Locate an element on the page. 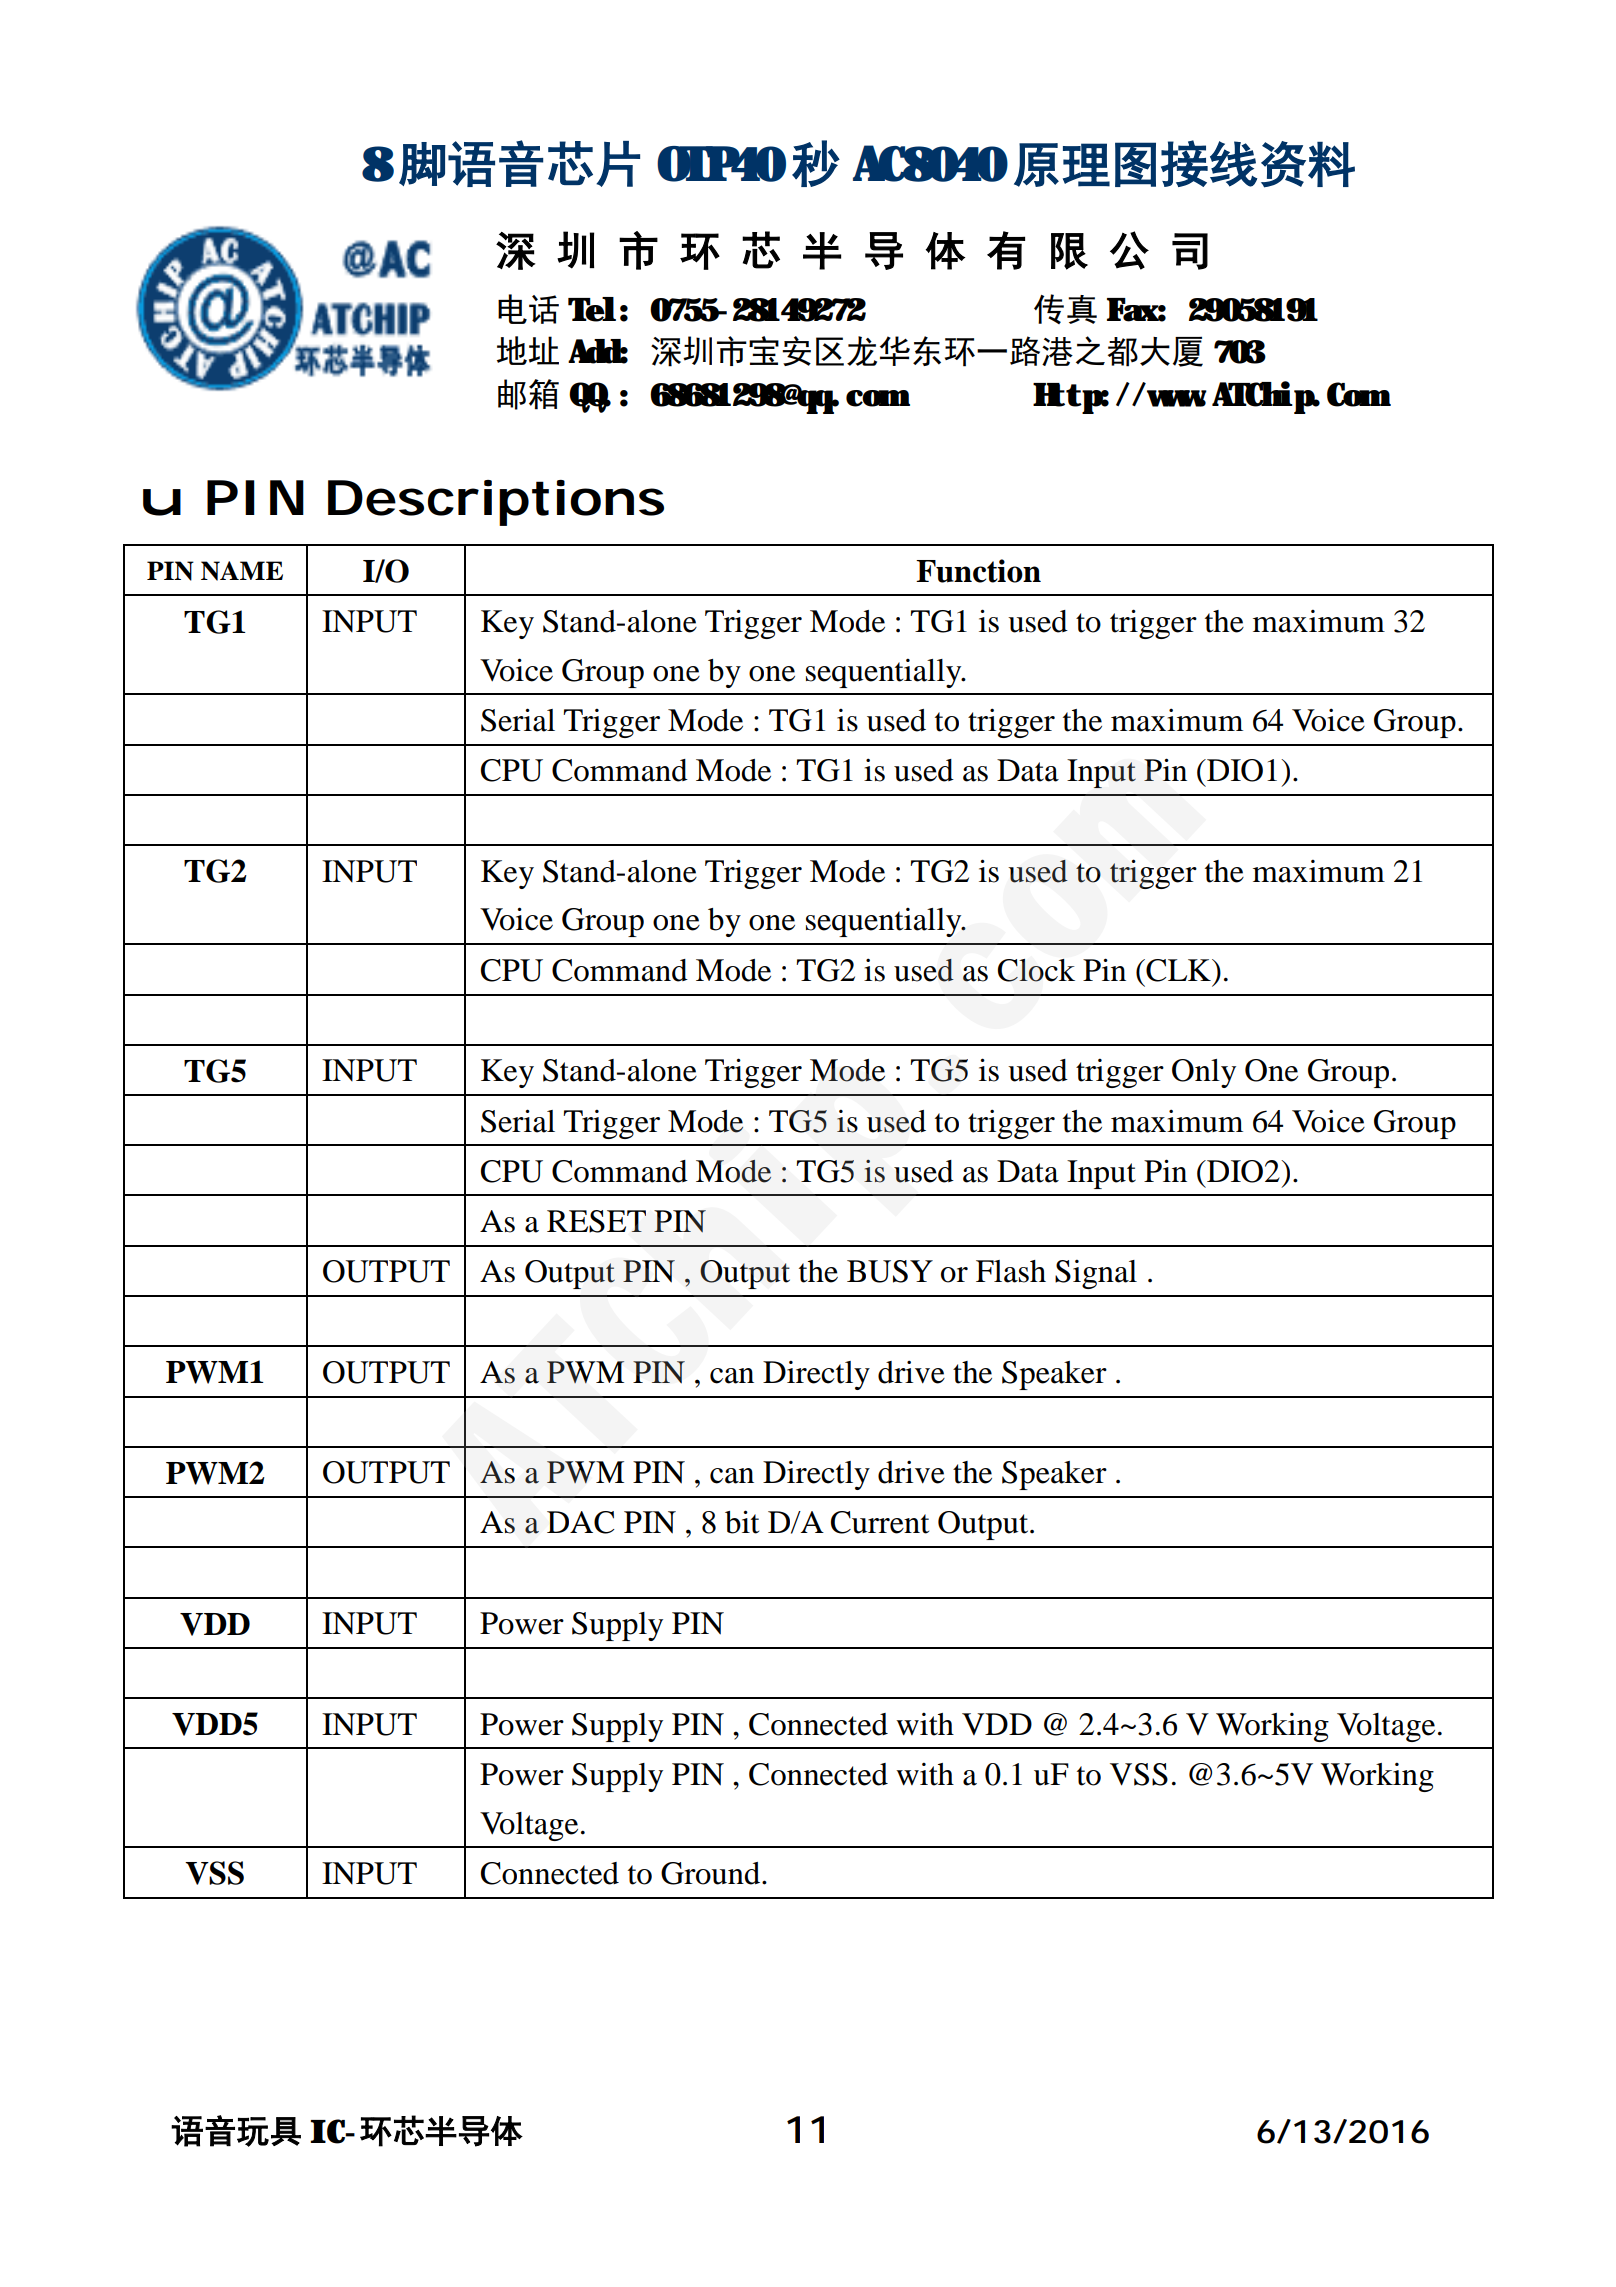 This page has width=1616, height=2287. Only is located at coordinates (1204, 1073).
